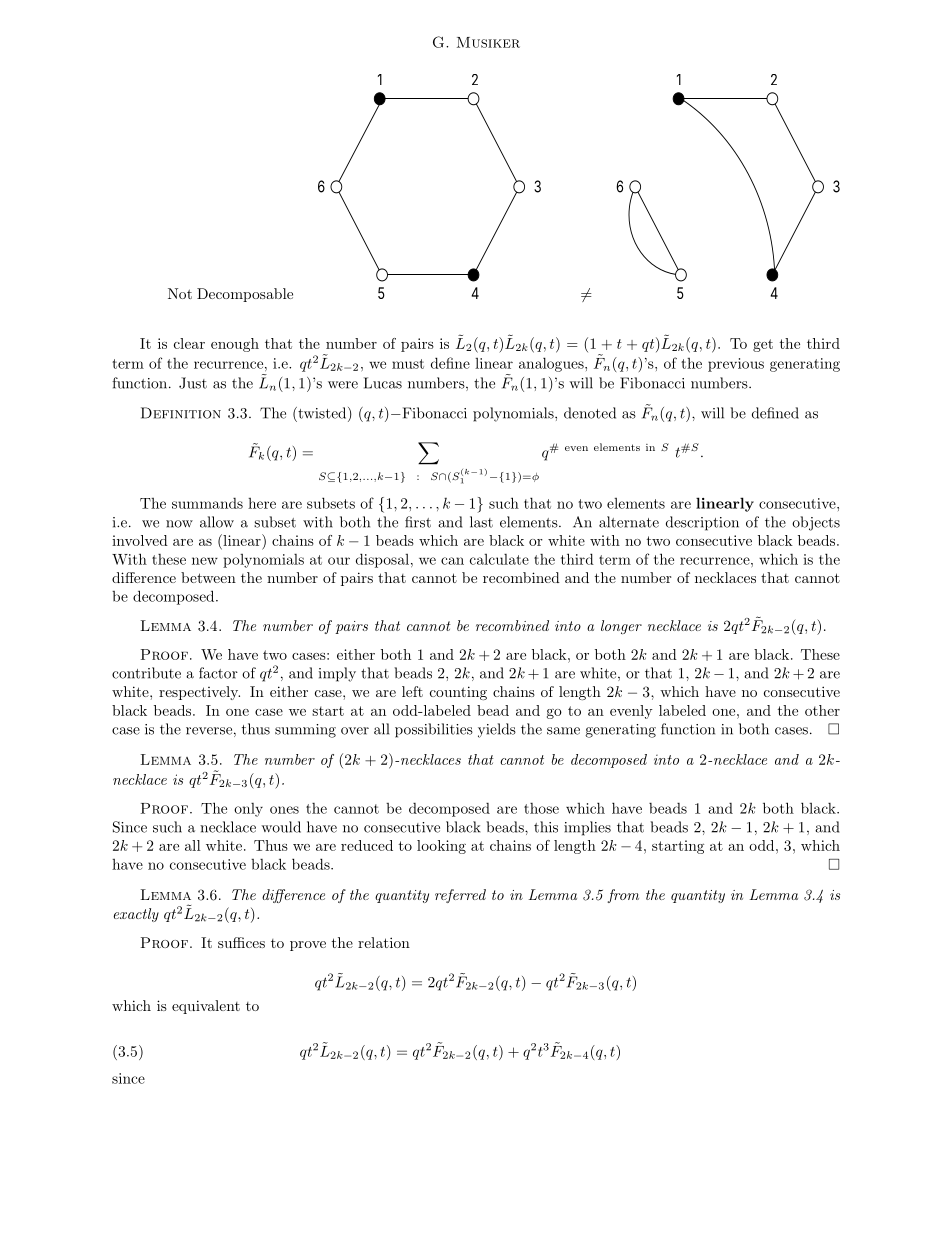  What do you see at coordinates (481, 522) in the screenshot?
I see `last` at bounding box center [481, 522].
